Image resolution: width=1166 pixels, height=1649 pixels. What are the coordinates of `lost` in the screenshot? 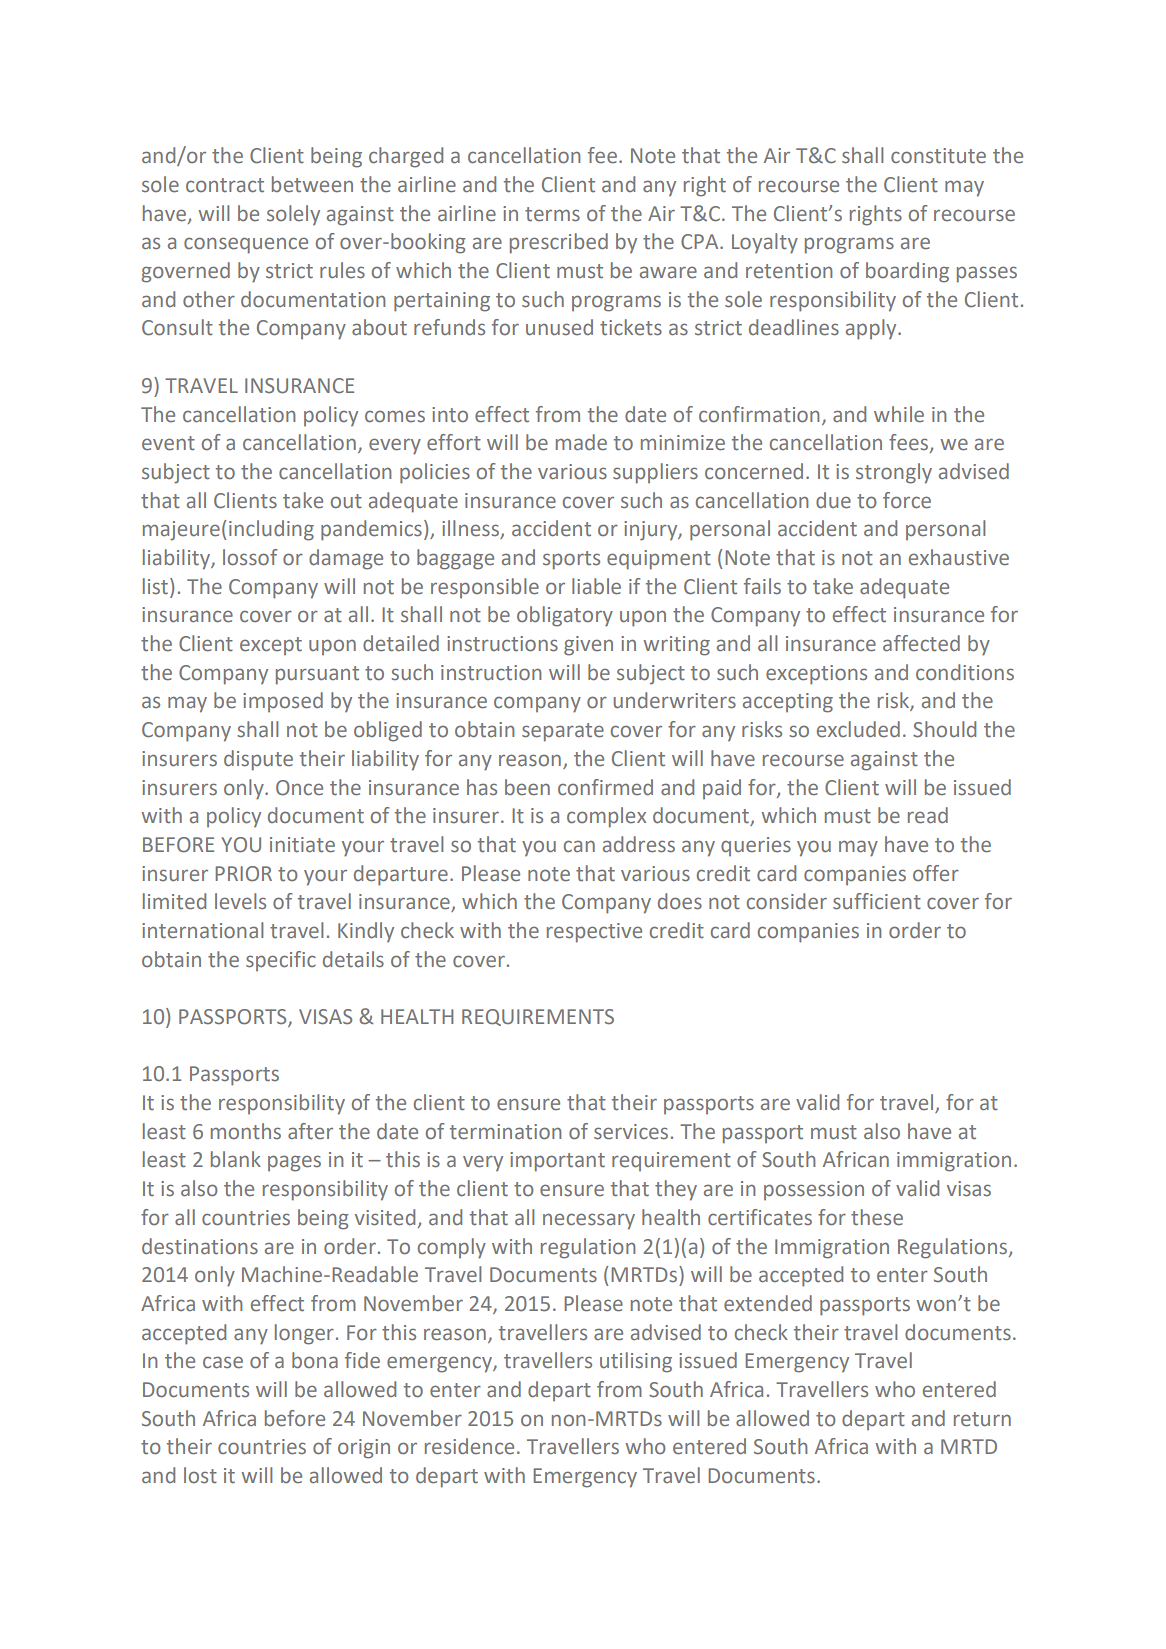 It's located at (200, 1475).
